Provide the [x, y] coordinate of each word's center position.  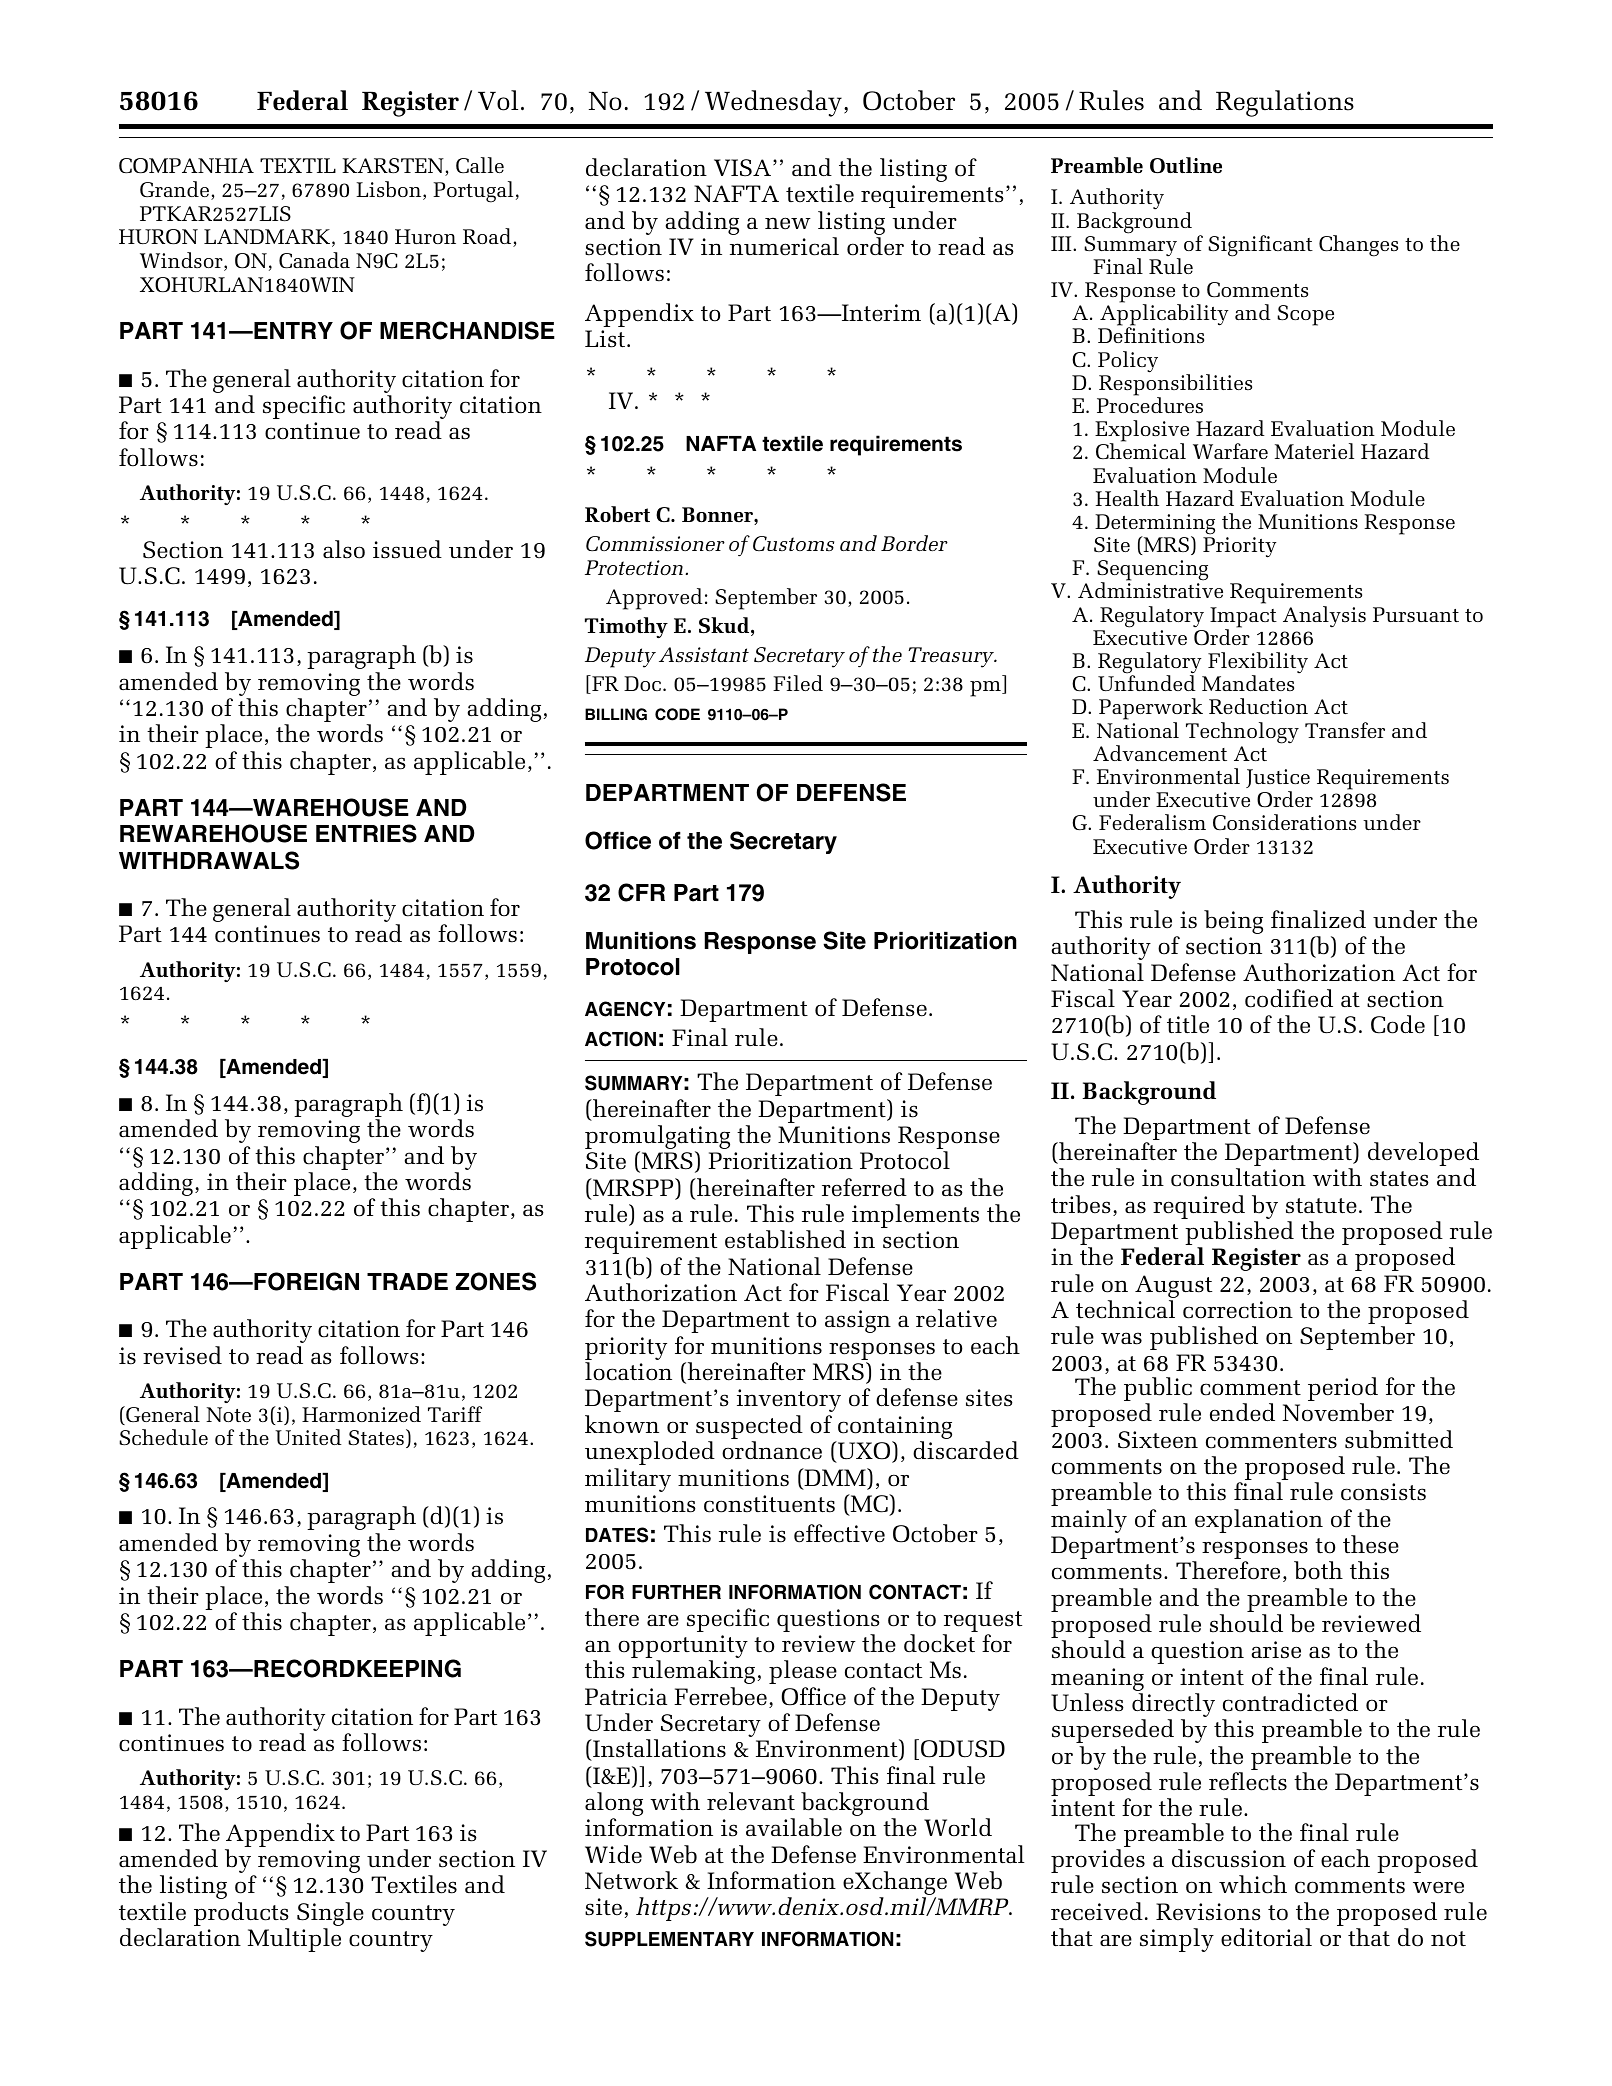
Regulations [1285, 103]
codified [1289, 998]
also [344, 549]
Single [330, 1914]
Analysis [1324, 617]
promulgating [657, 1138]
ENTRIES [366, 833]
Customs [793, 543]
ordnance [772, 1450]
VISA [744, 168]
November [1338, 1412]
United [308, 1437]
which [1253, 1884]
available [794, 1827]
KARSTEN [394, 167]
